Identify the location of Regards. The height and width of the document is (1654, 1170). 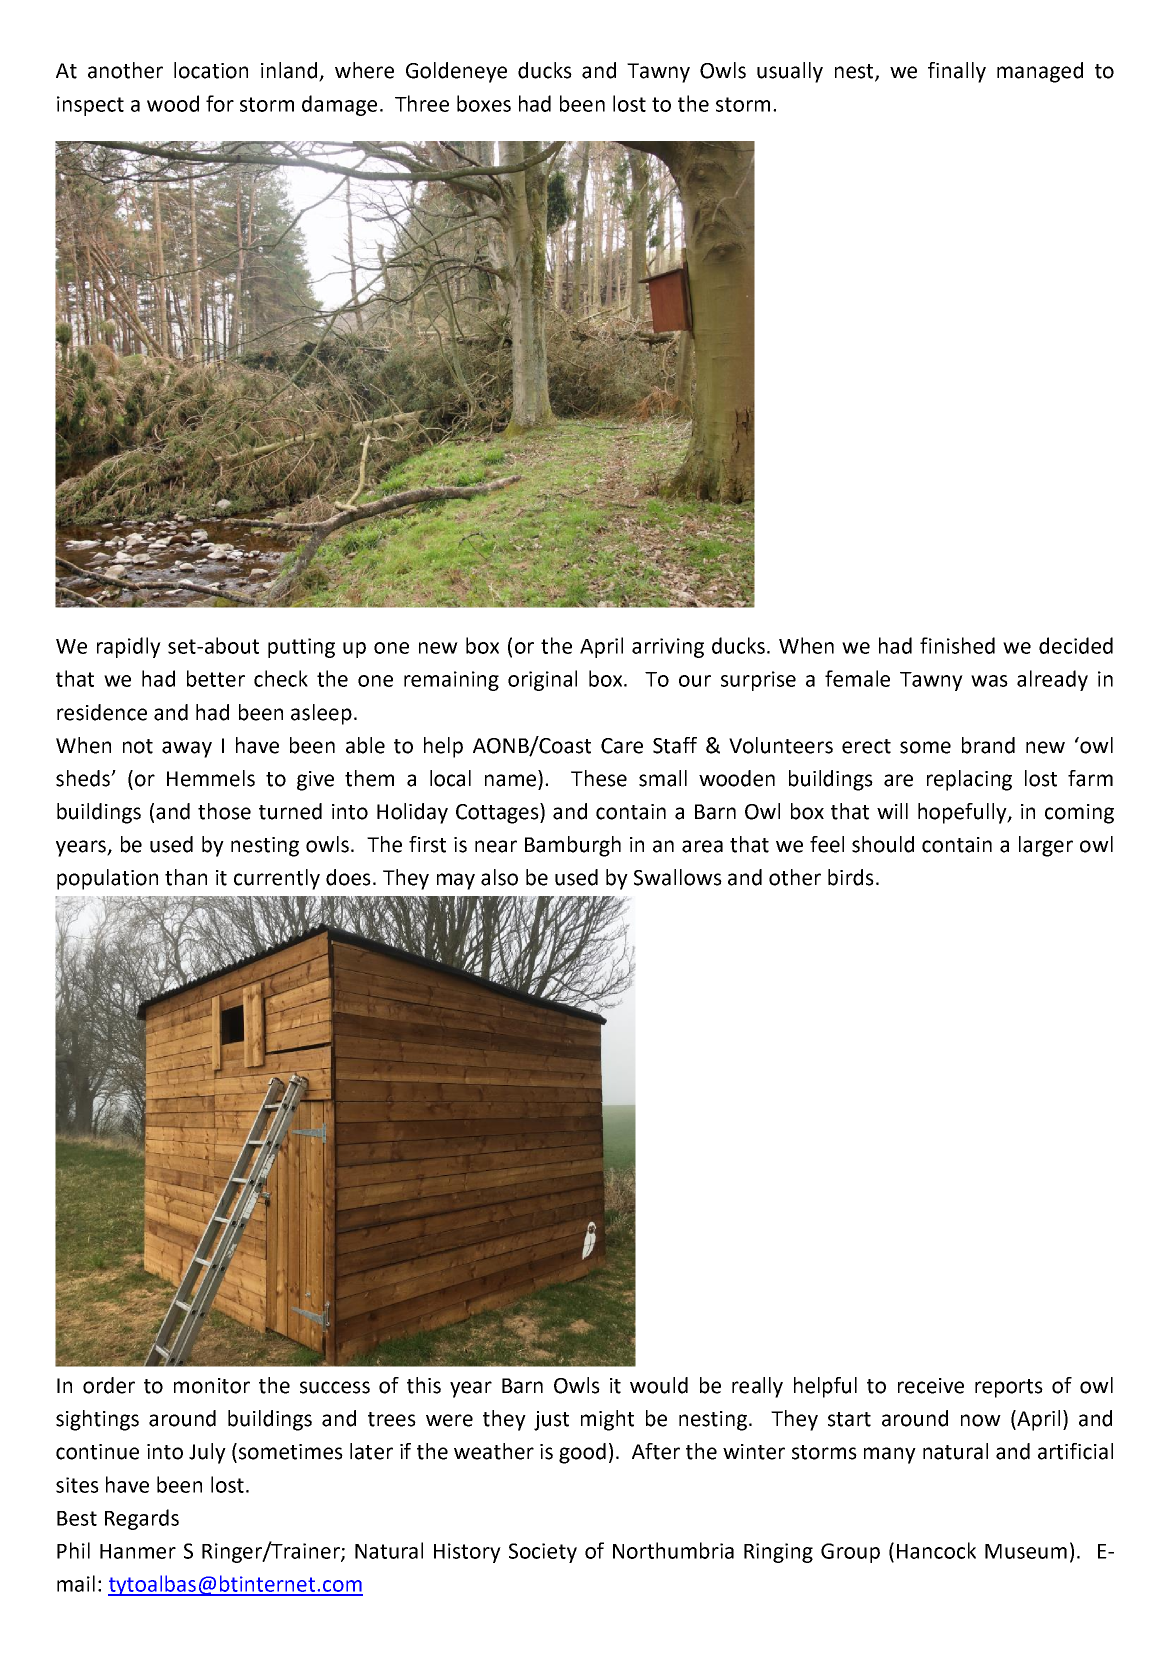
(142, 1519).
